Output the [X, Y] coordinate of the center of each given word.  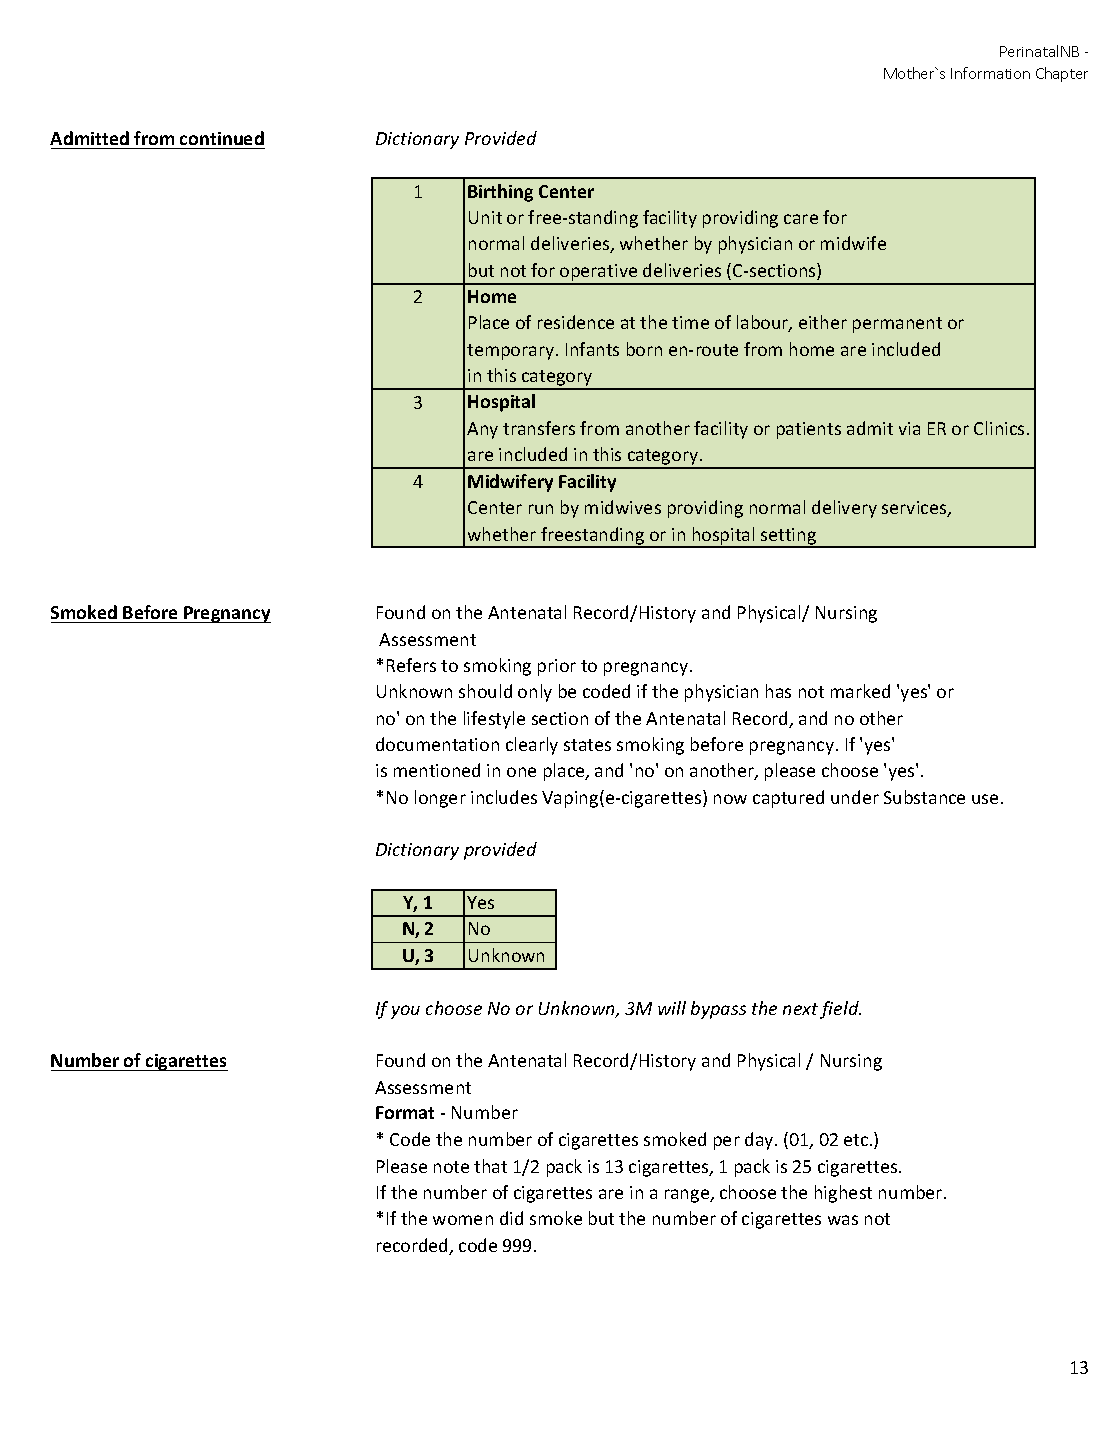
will [672, 1008]
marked [860, 691]
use [985, 799]
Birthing [500, 193]
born [644, 349]
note [451, 1167]
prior [557, 667]
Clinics [1001, 428]
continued [222, 138]
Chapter [1062, 74]
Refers [411, 665]
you [405, 1012]
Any [482, 430]
